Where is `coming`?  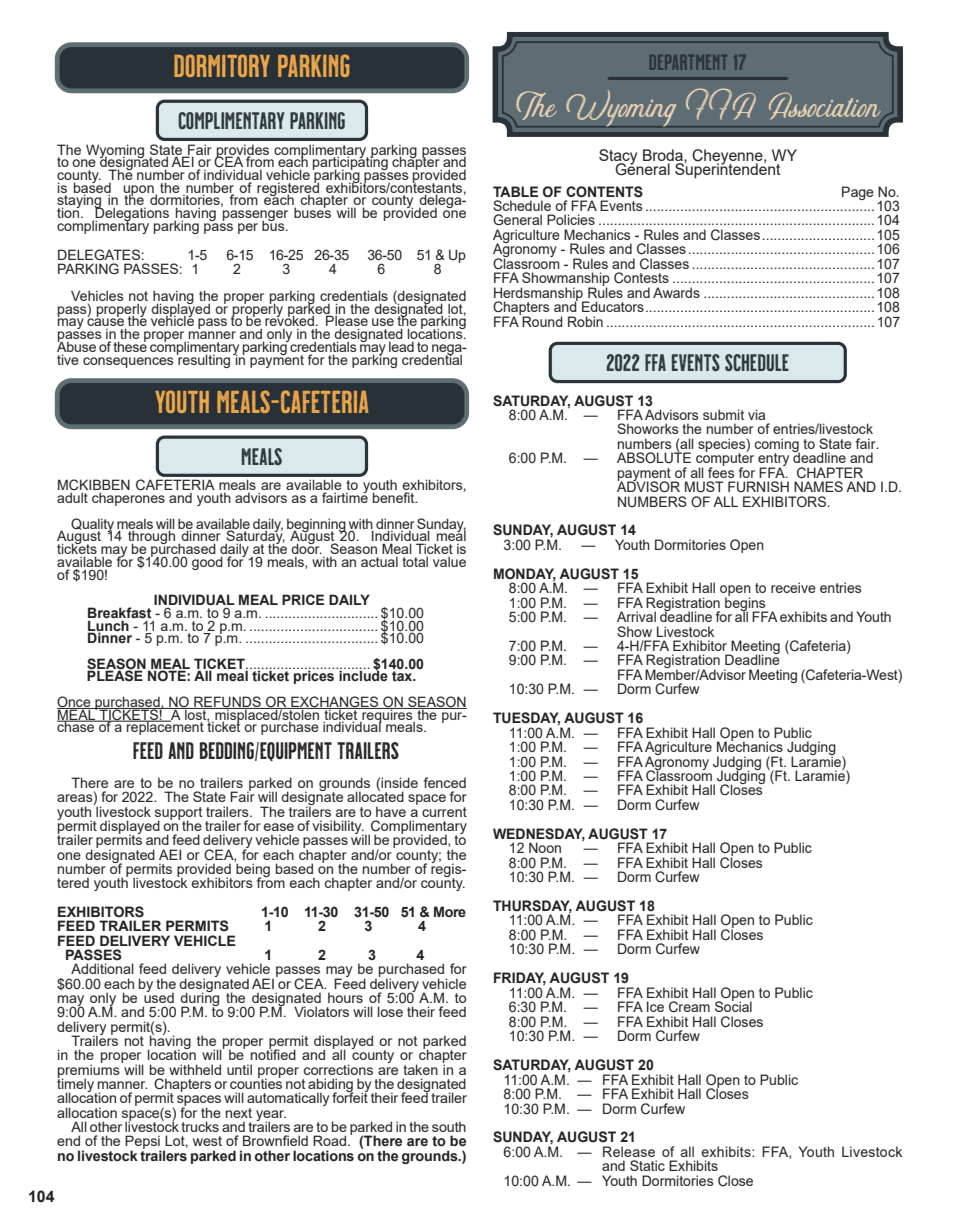
coming is located at coordinates (777, 446).
